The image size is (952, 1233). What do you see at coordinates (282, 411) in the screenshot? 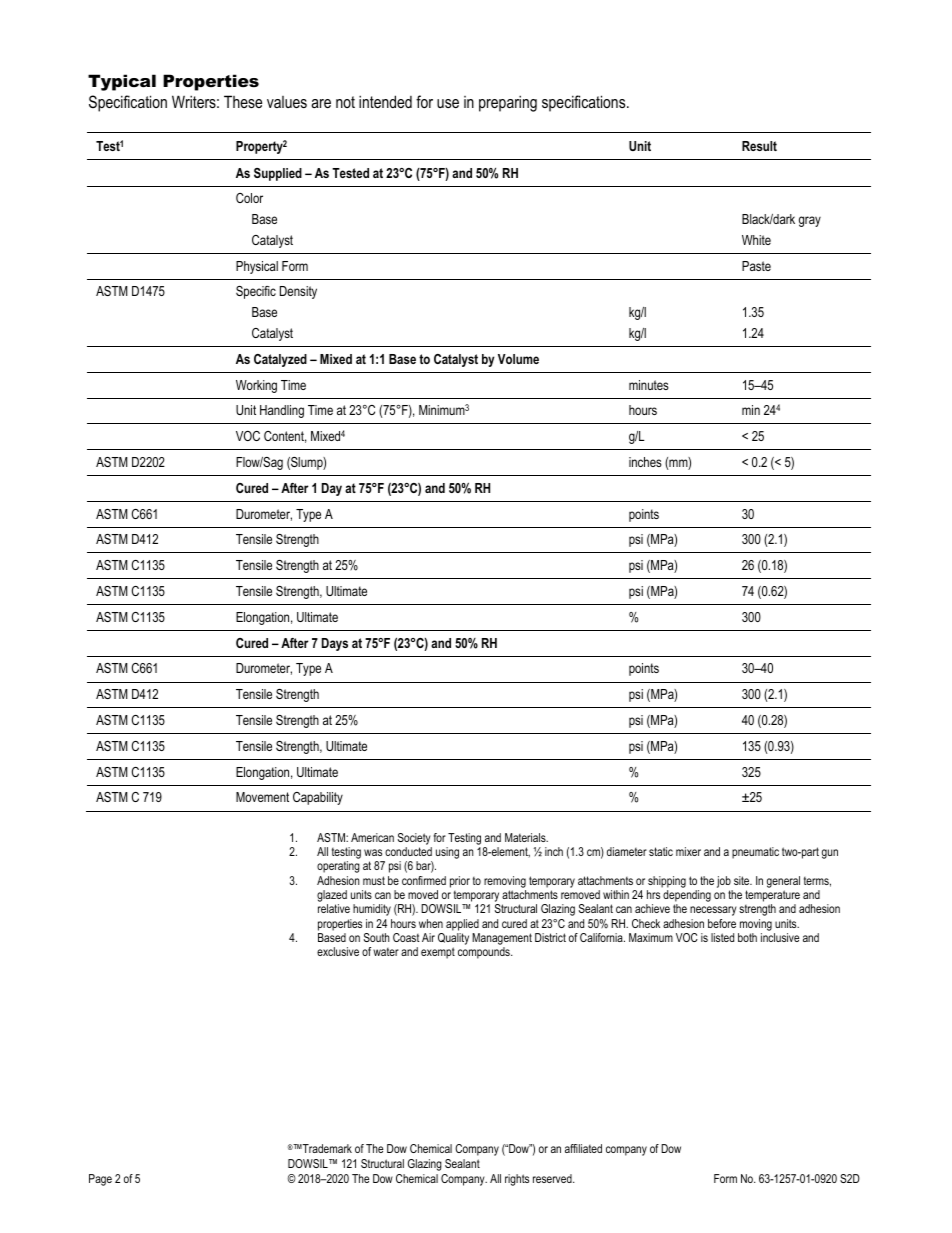
I see `Handling` at bounding box center [282, 411].
